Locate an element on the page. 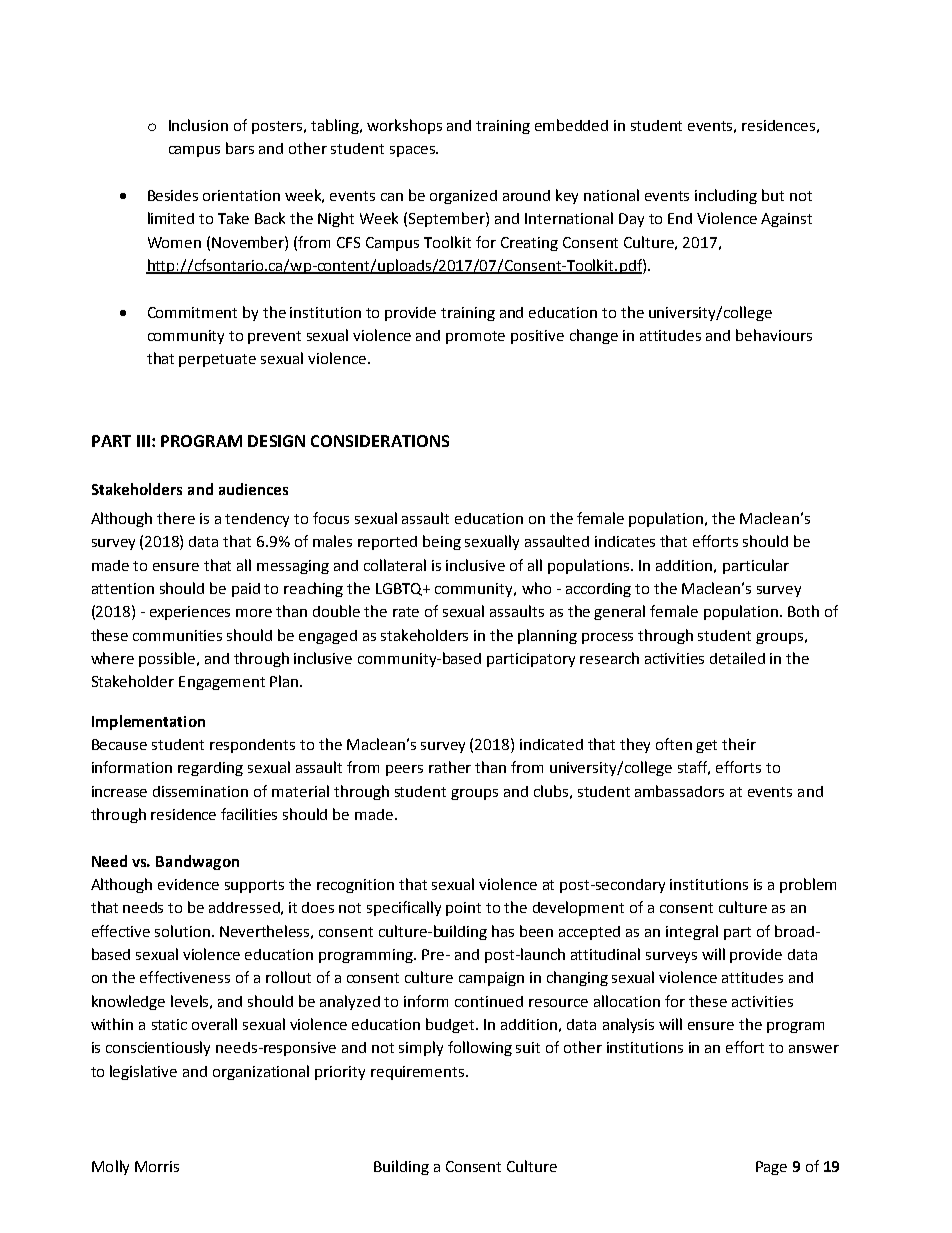  integral is located at coordinates (692, 932).
